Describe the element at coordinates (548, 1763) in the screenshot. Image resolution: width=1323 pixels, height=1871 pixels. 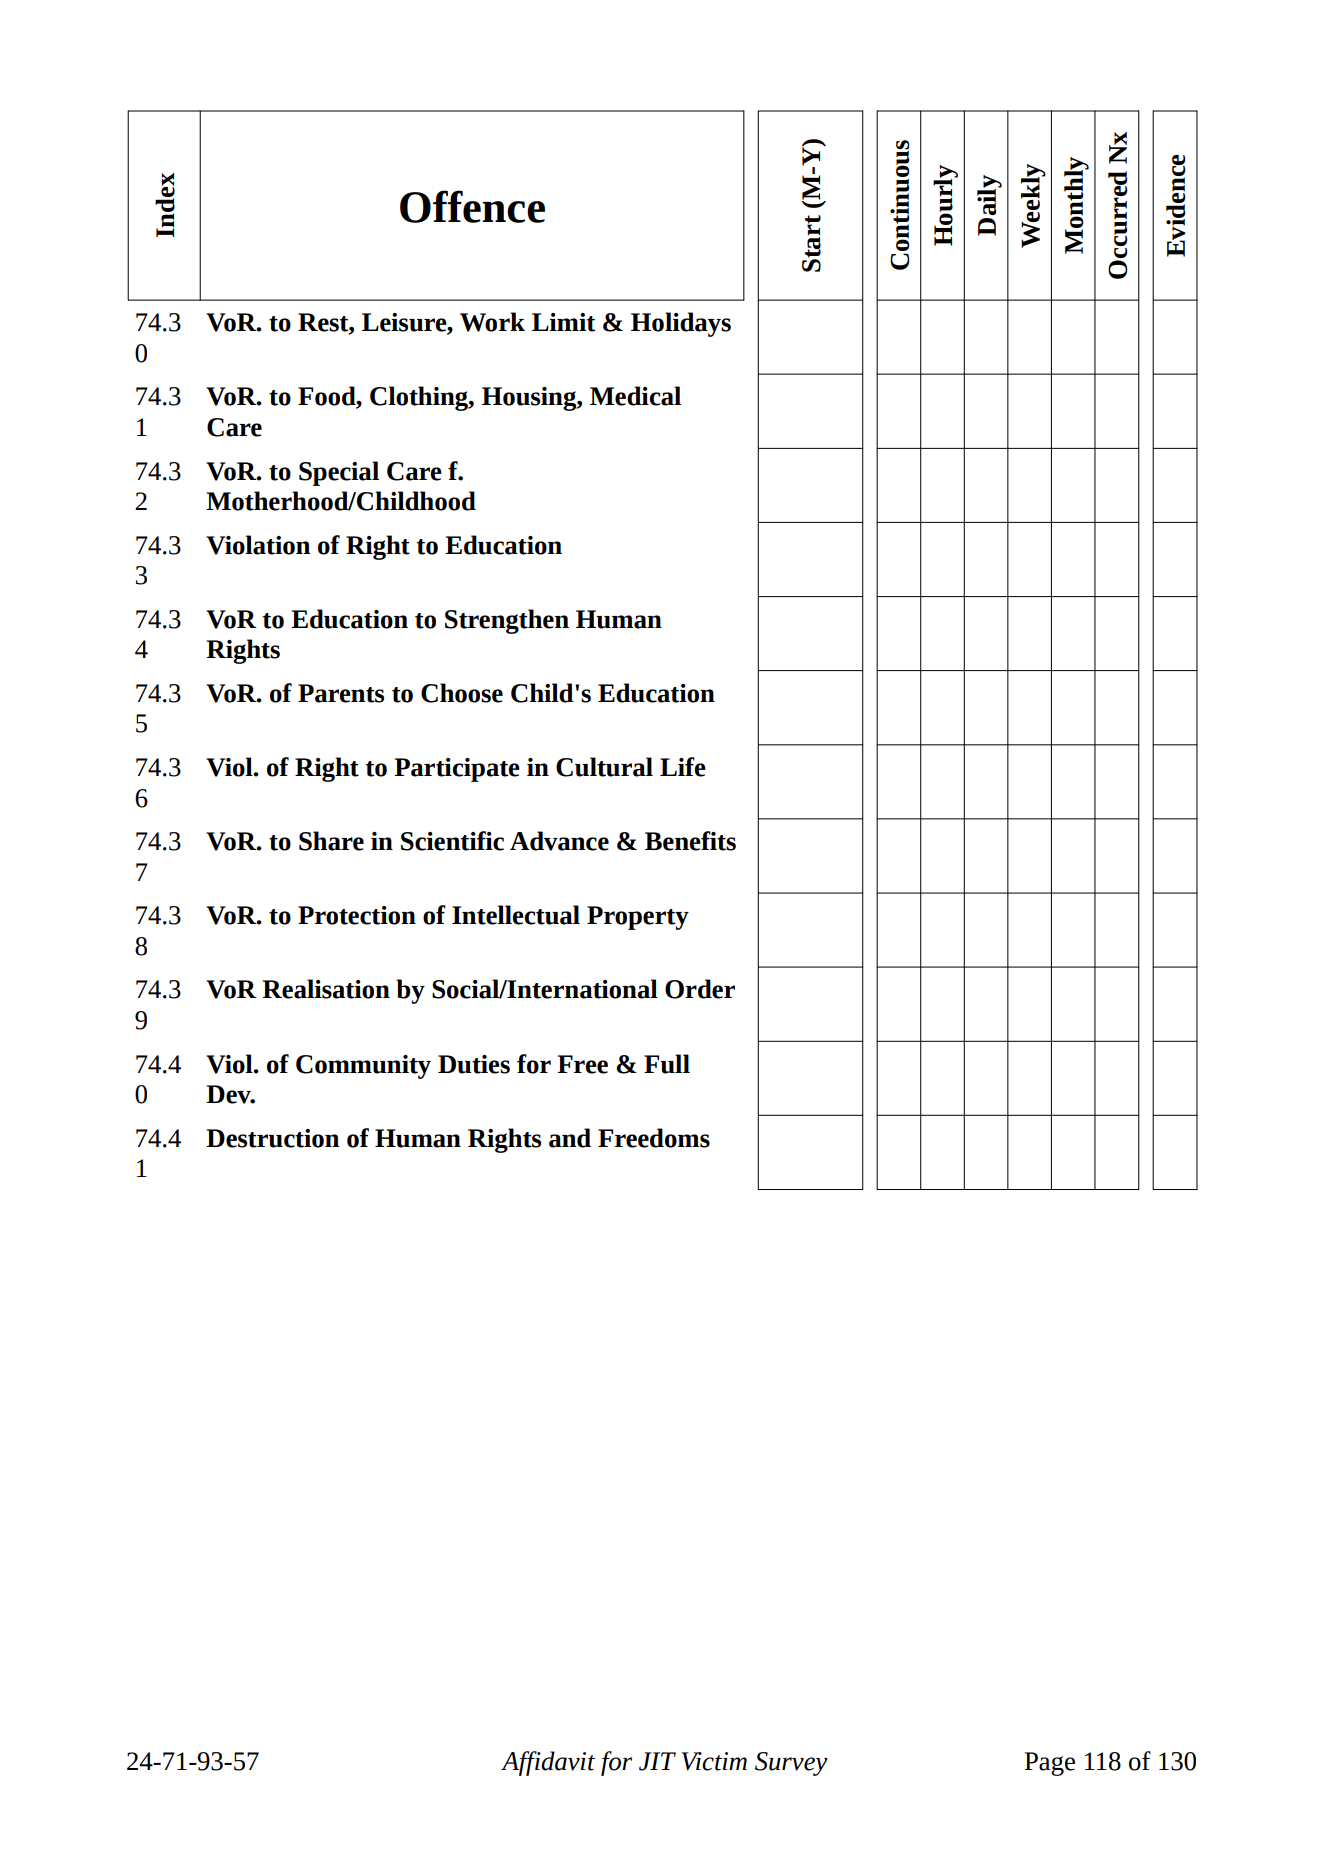
I see `Affidavit` at that location.
